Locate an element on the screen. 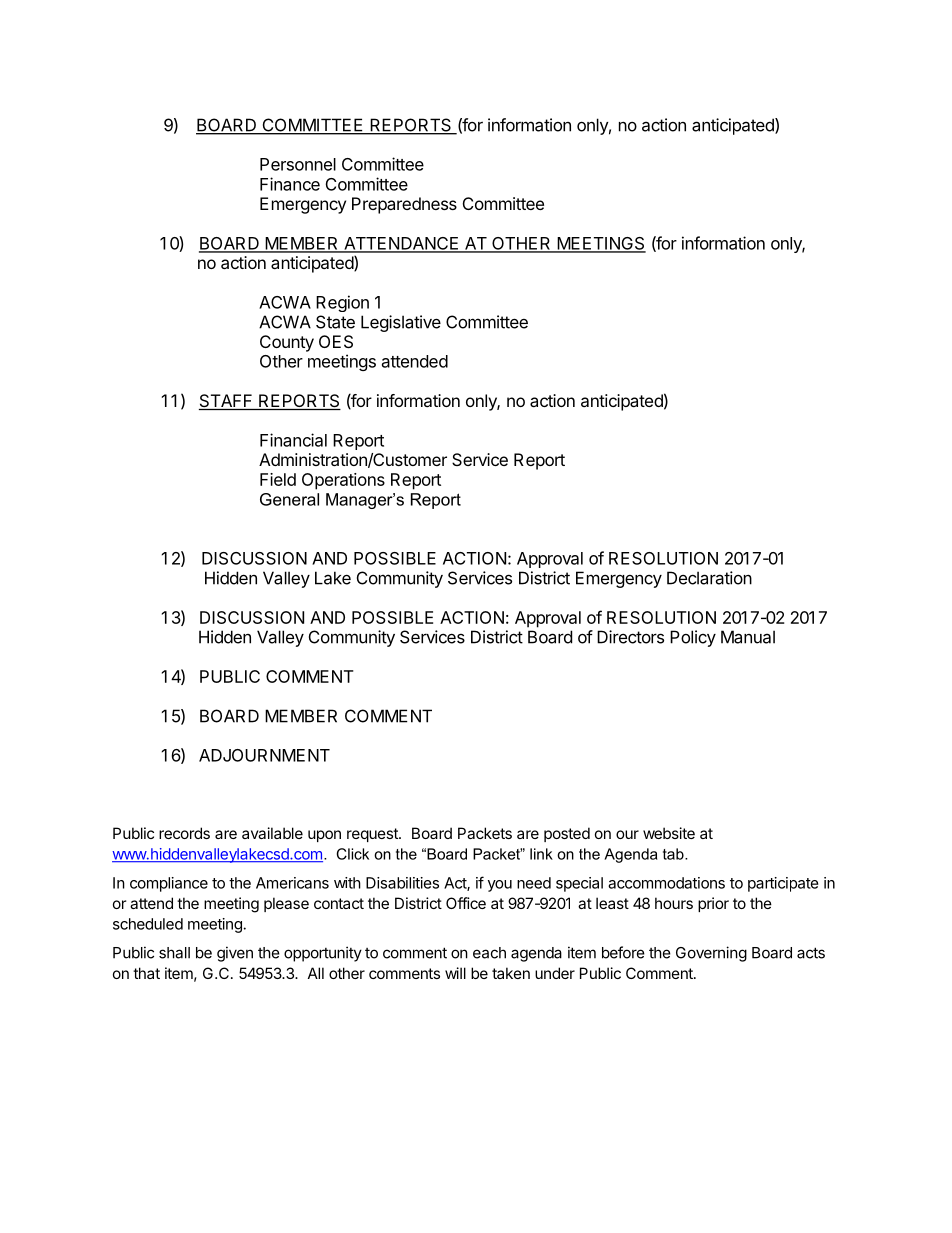 This screenshot has width=952, height=1233. STAFF is located at coordinates (227, 402).
